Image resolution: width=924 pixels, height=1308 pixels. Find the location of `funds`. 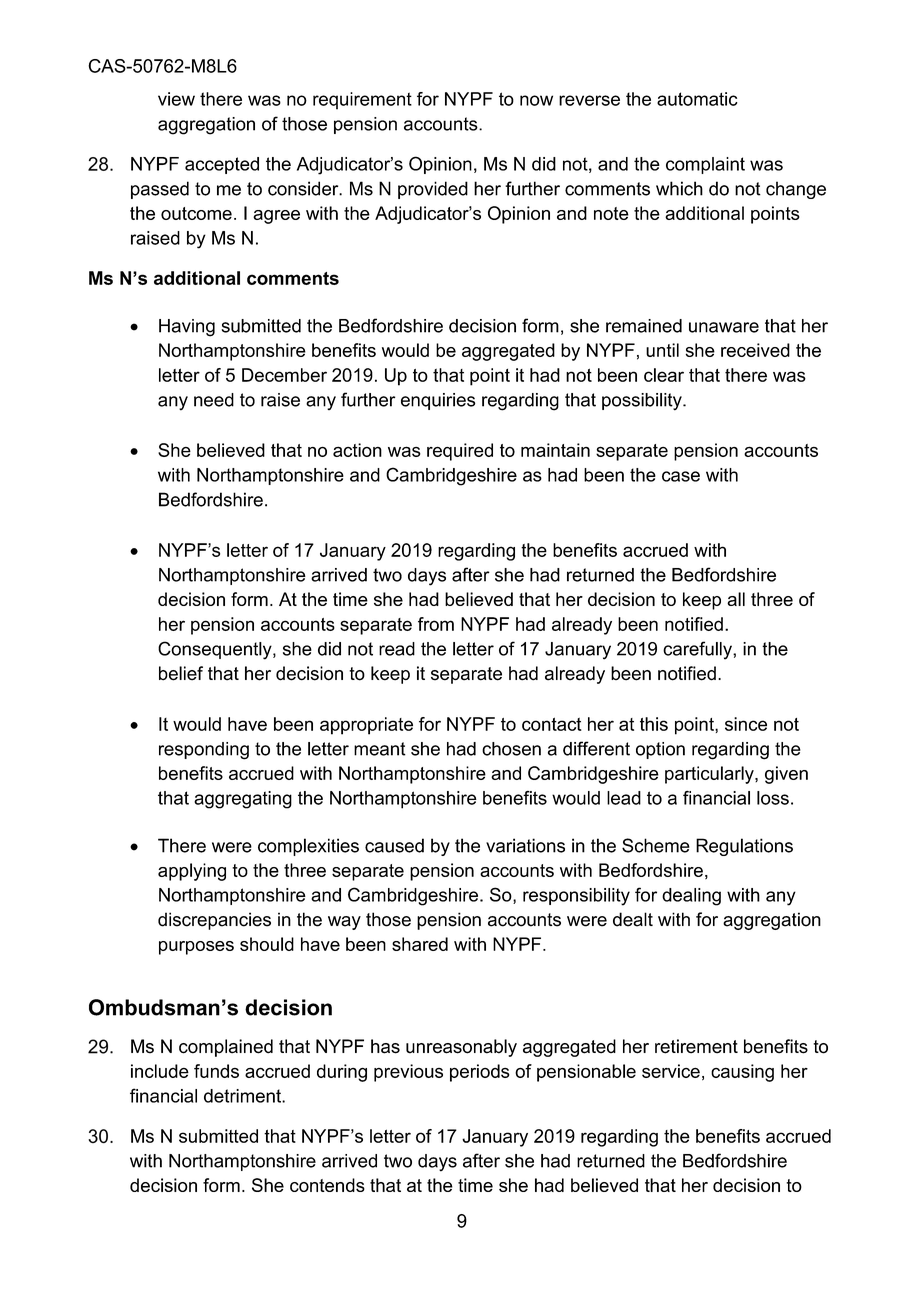

funds is located at coordinates (216, 1071).
